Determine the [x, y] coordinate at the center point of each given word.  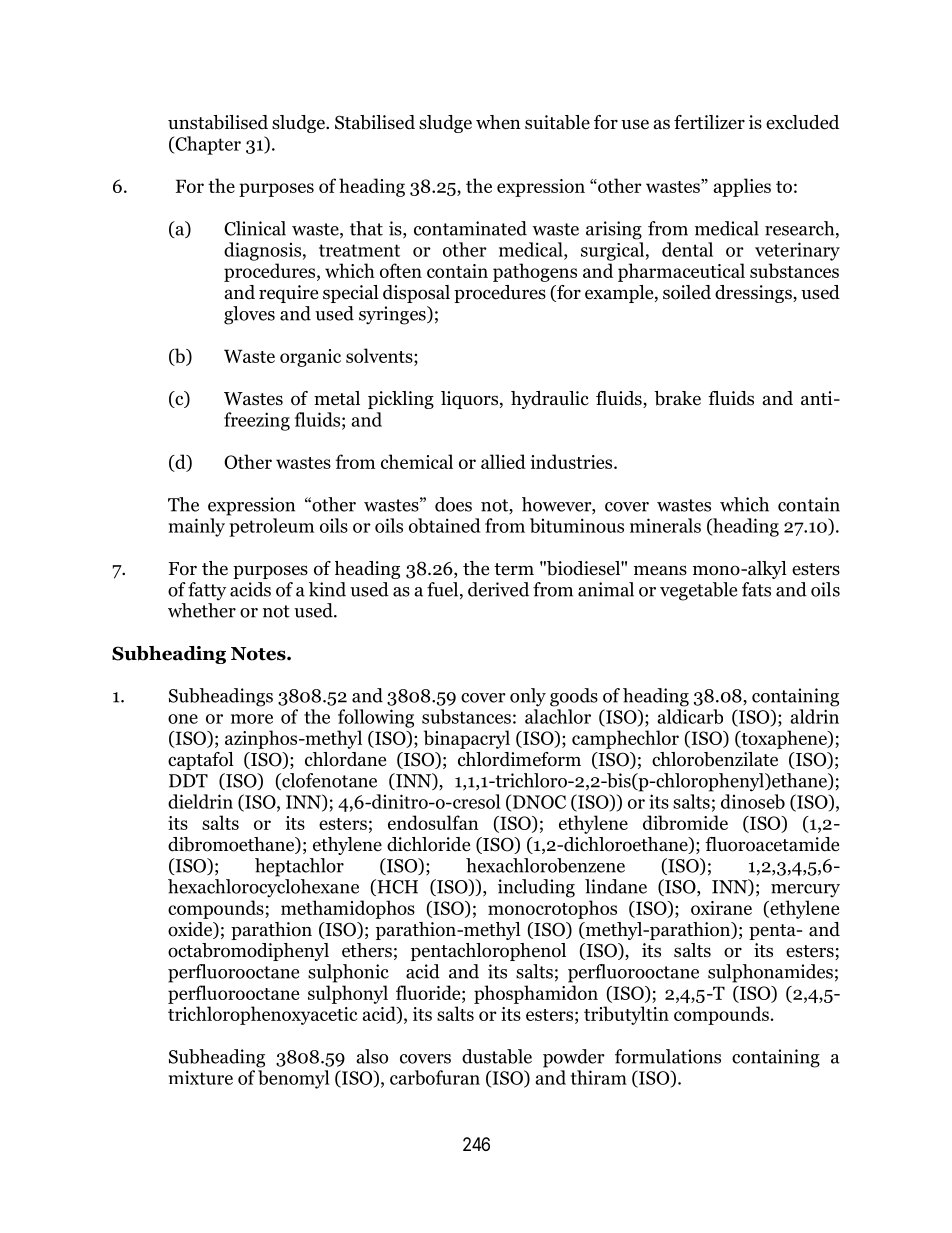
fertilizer [709, 122]
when [498, 122]
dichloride [428, 844]
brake [677, 398]
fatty [207, 591]
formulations [668, 1056]
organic [310, 358]
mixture [200, 1077]
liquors [471, 400]
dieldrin [200, 801]
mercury [805, 891]
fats [756, 589]
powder [574, 1058]
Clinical [255, 228]
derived [498, 589]
